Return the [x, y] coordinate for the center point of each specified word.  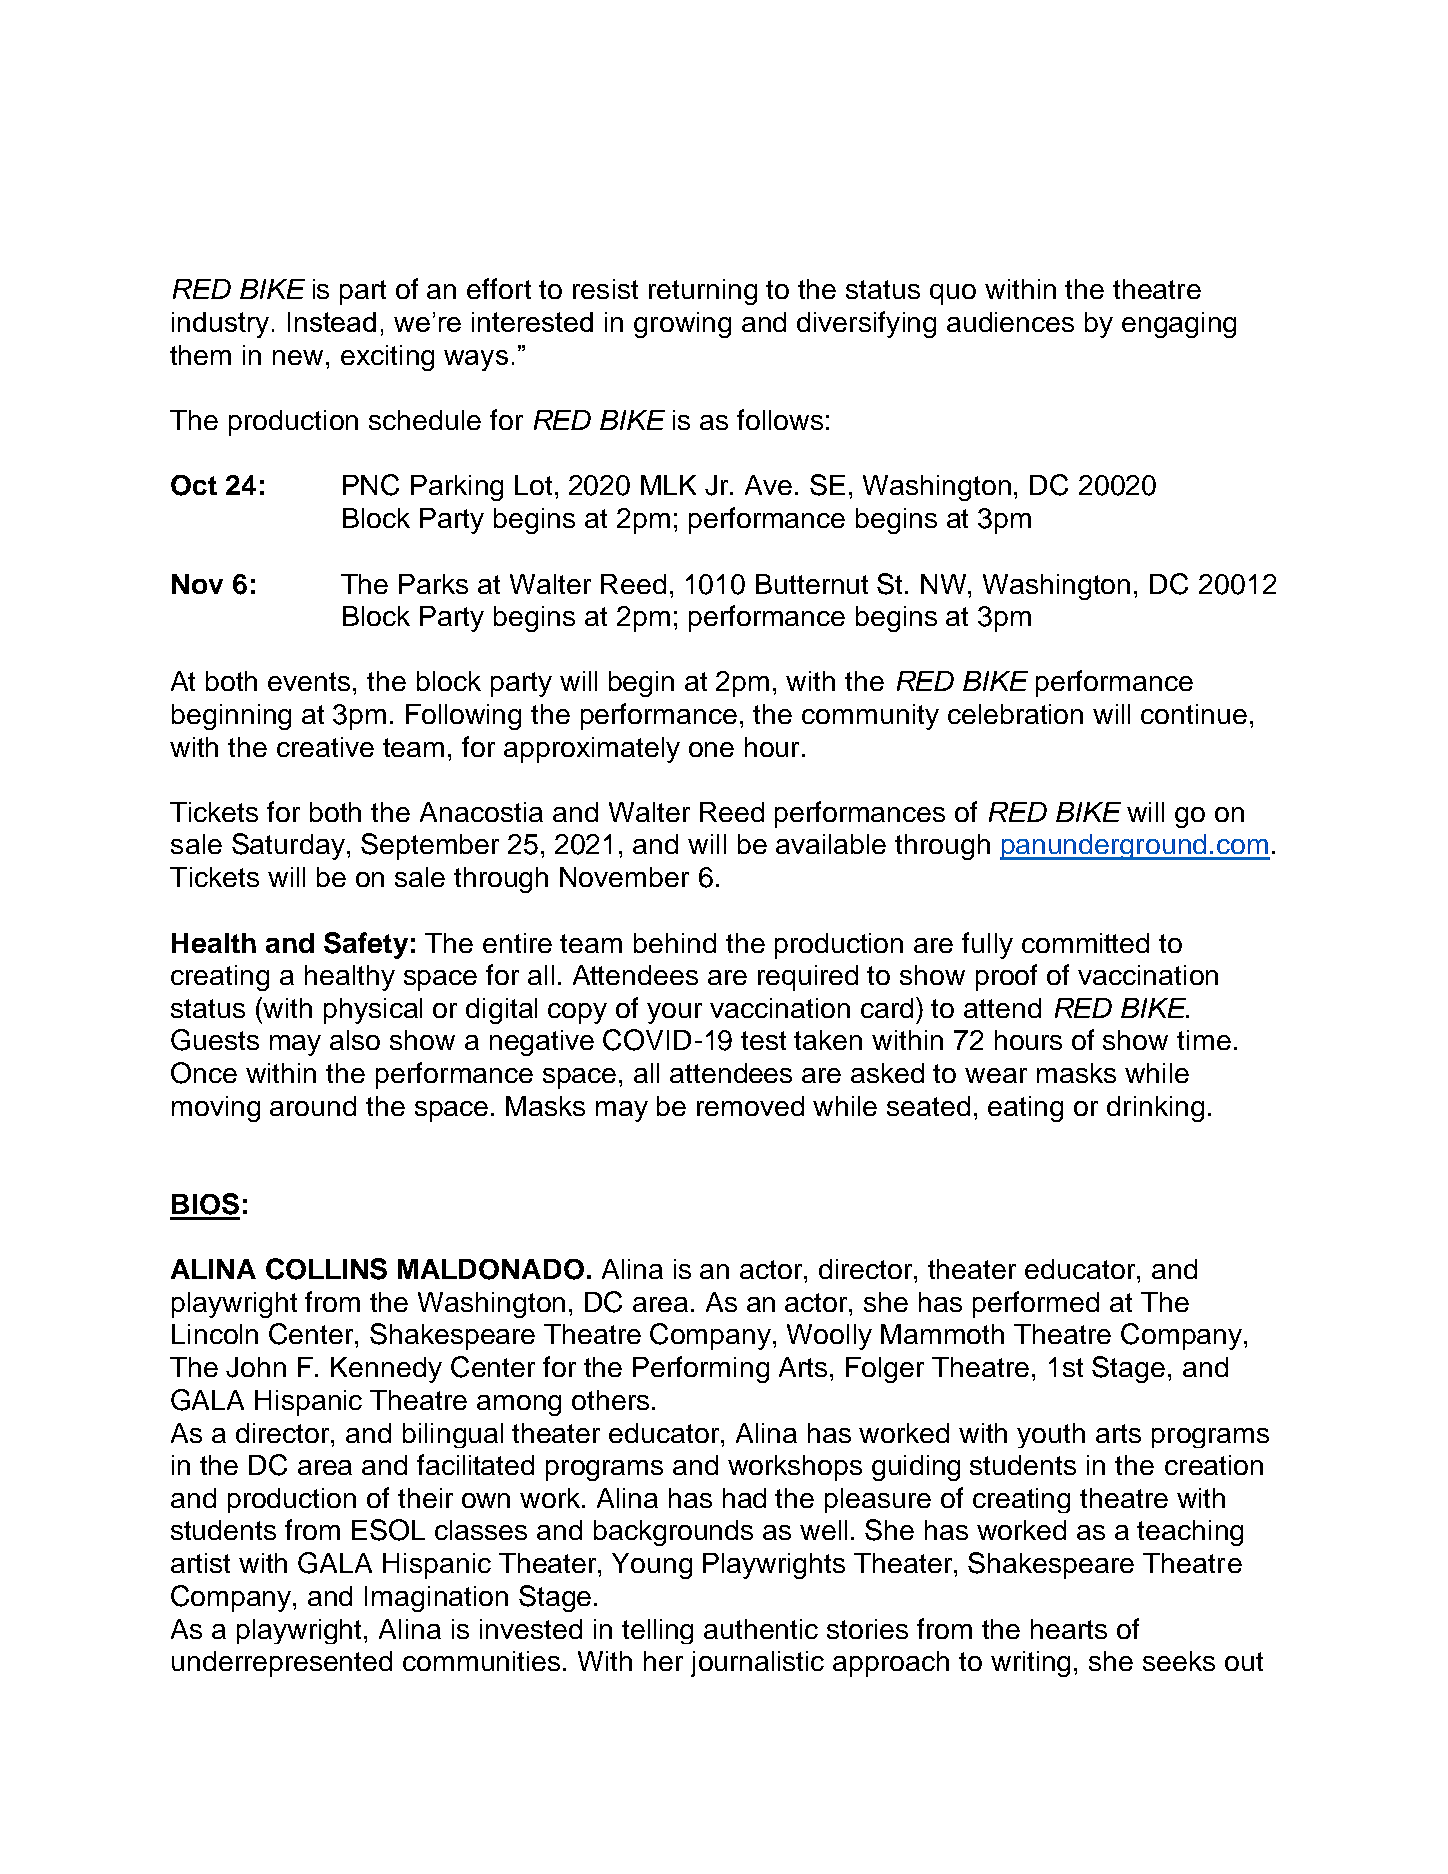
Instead [332, 322]
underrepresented [282, 1664]
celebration [1015, 714]
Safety [366, 945]
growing [682, 325]
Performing [701, 1369]
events [309, 681]
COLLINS [326, 1269]
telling [657, 1631]
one [711, 749]
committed [1085, 943]
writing [1030, 1664]
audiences [1010, 322]
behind [675, 943]
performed [1036, 1304]
